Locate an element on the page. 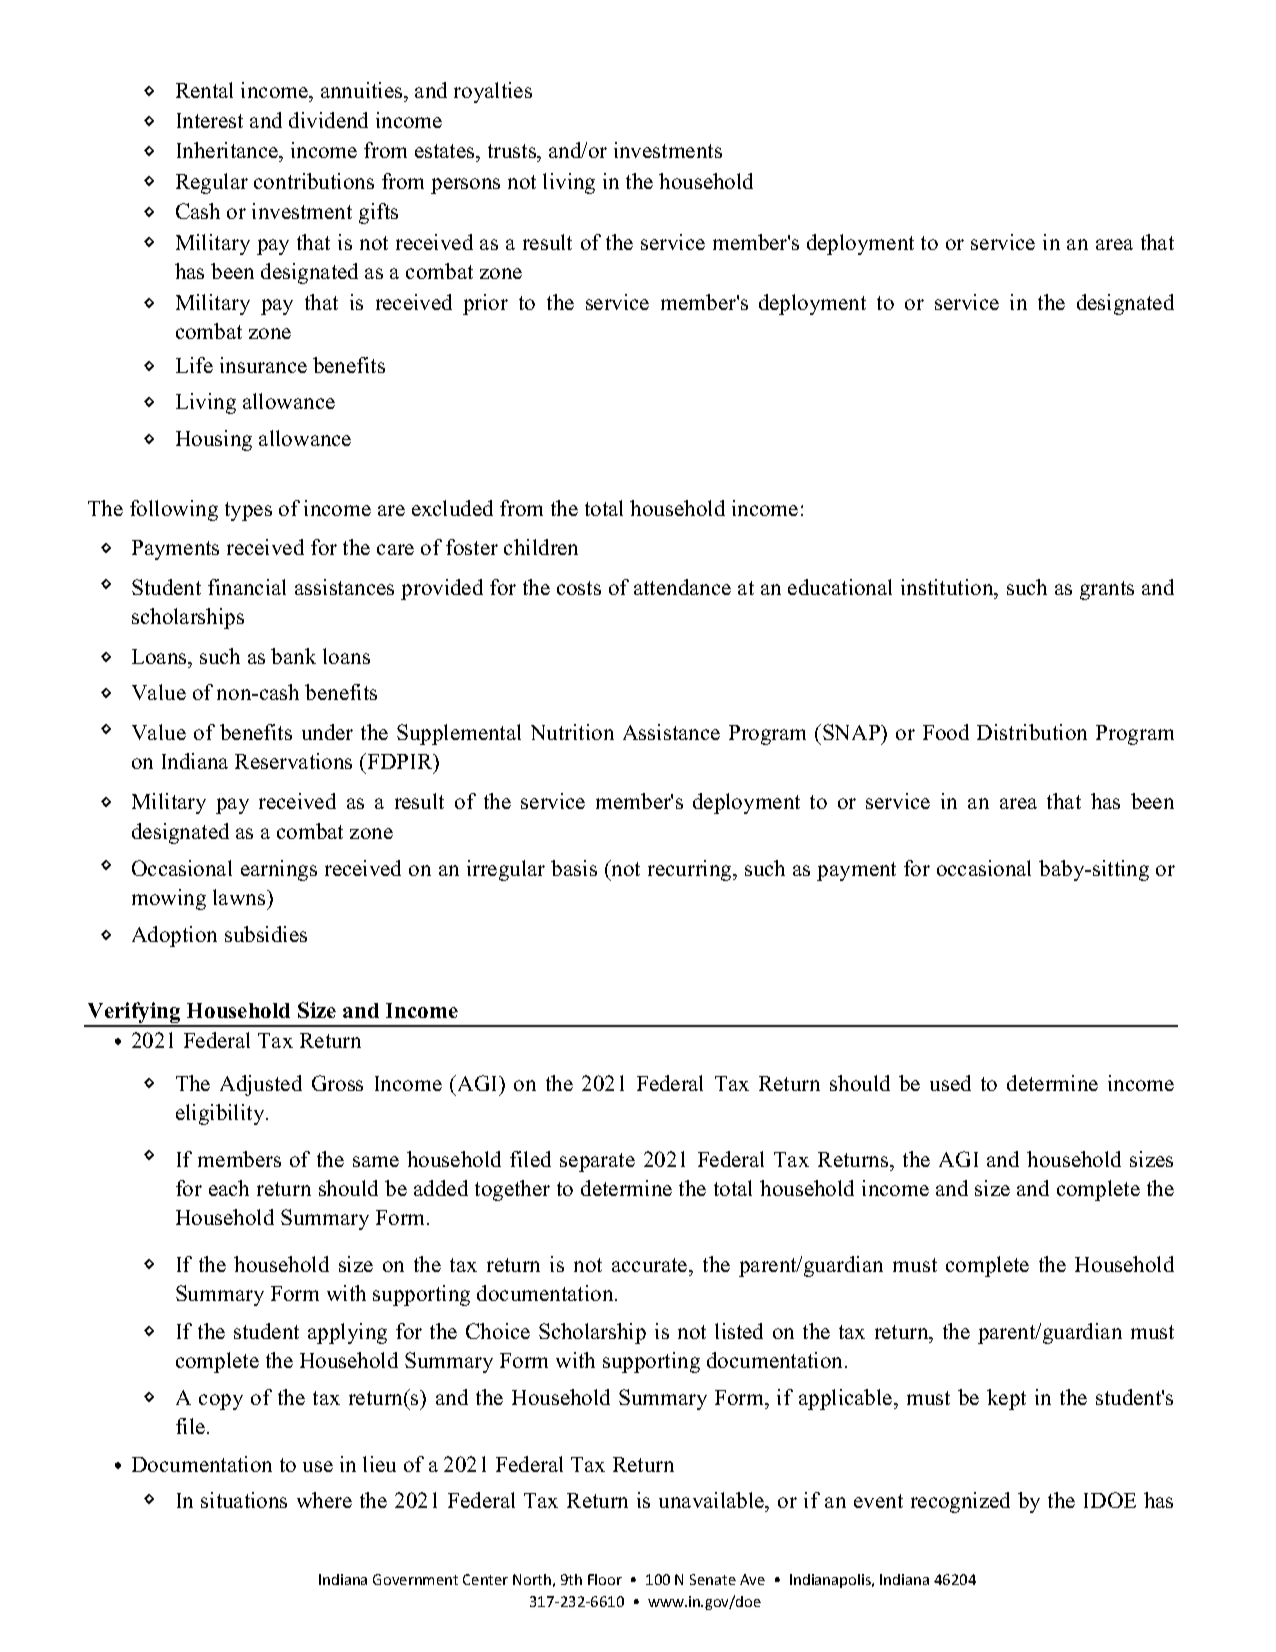 This image has height=1652, width=1276. institution is located at coordinates (948, 587).
